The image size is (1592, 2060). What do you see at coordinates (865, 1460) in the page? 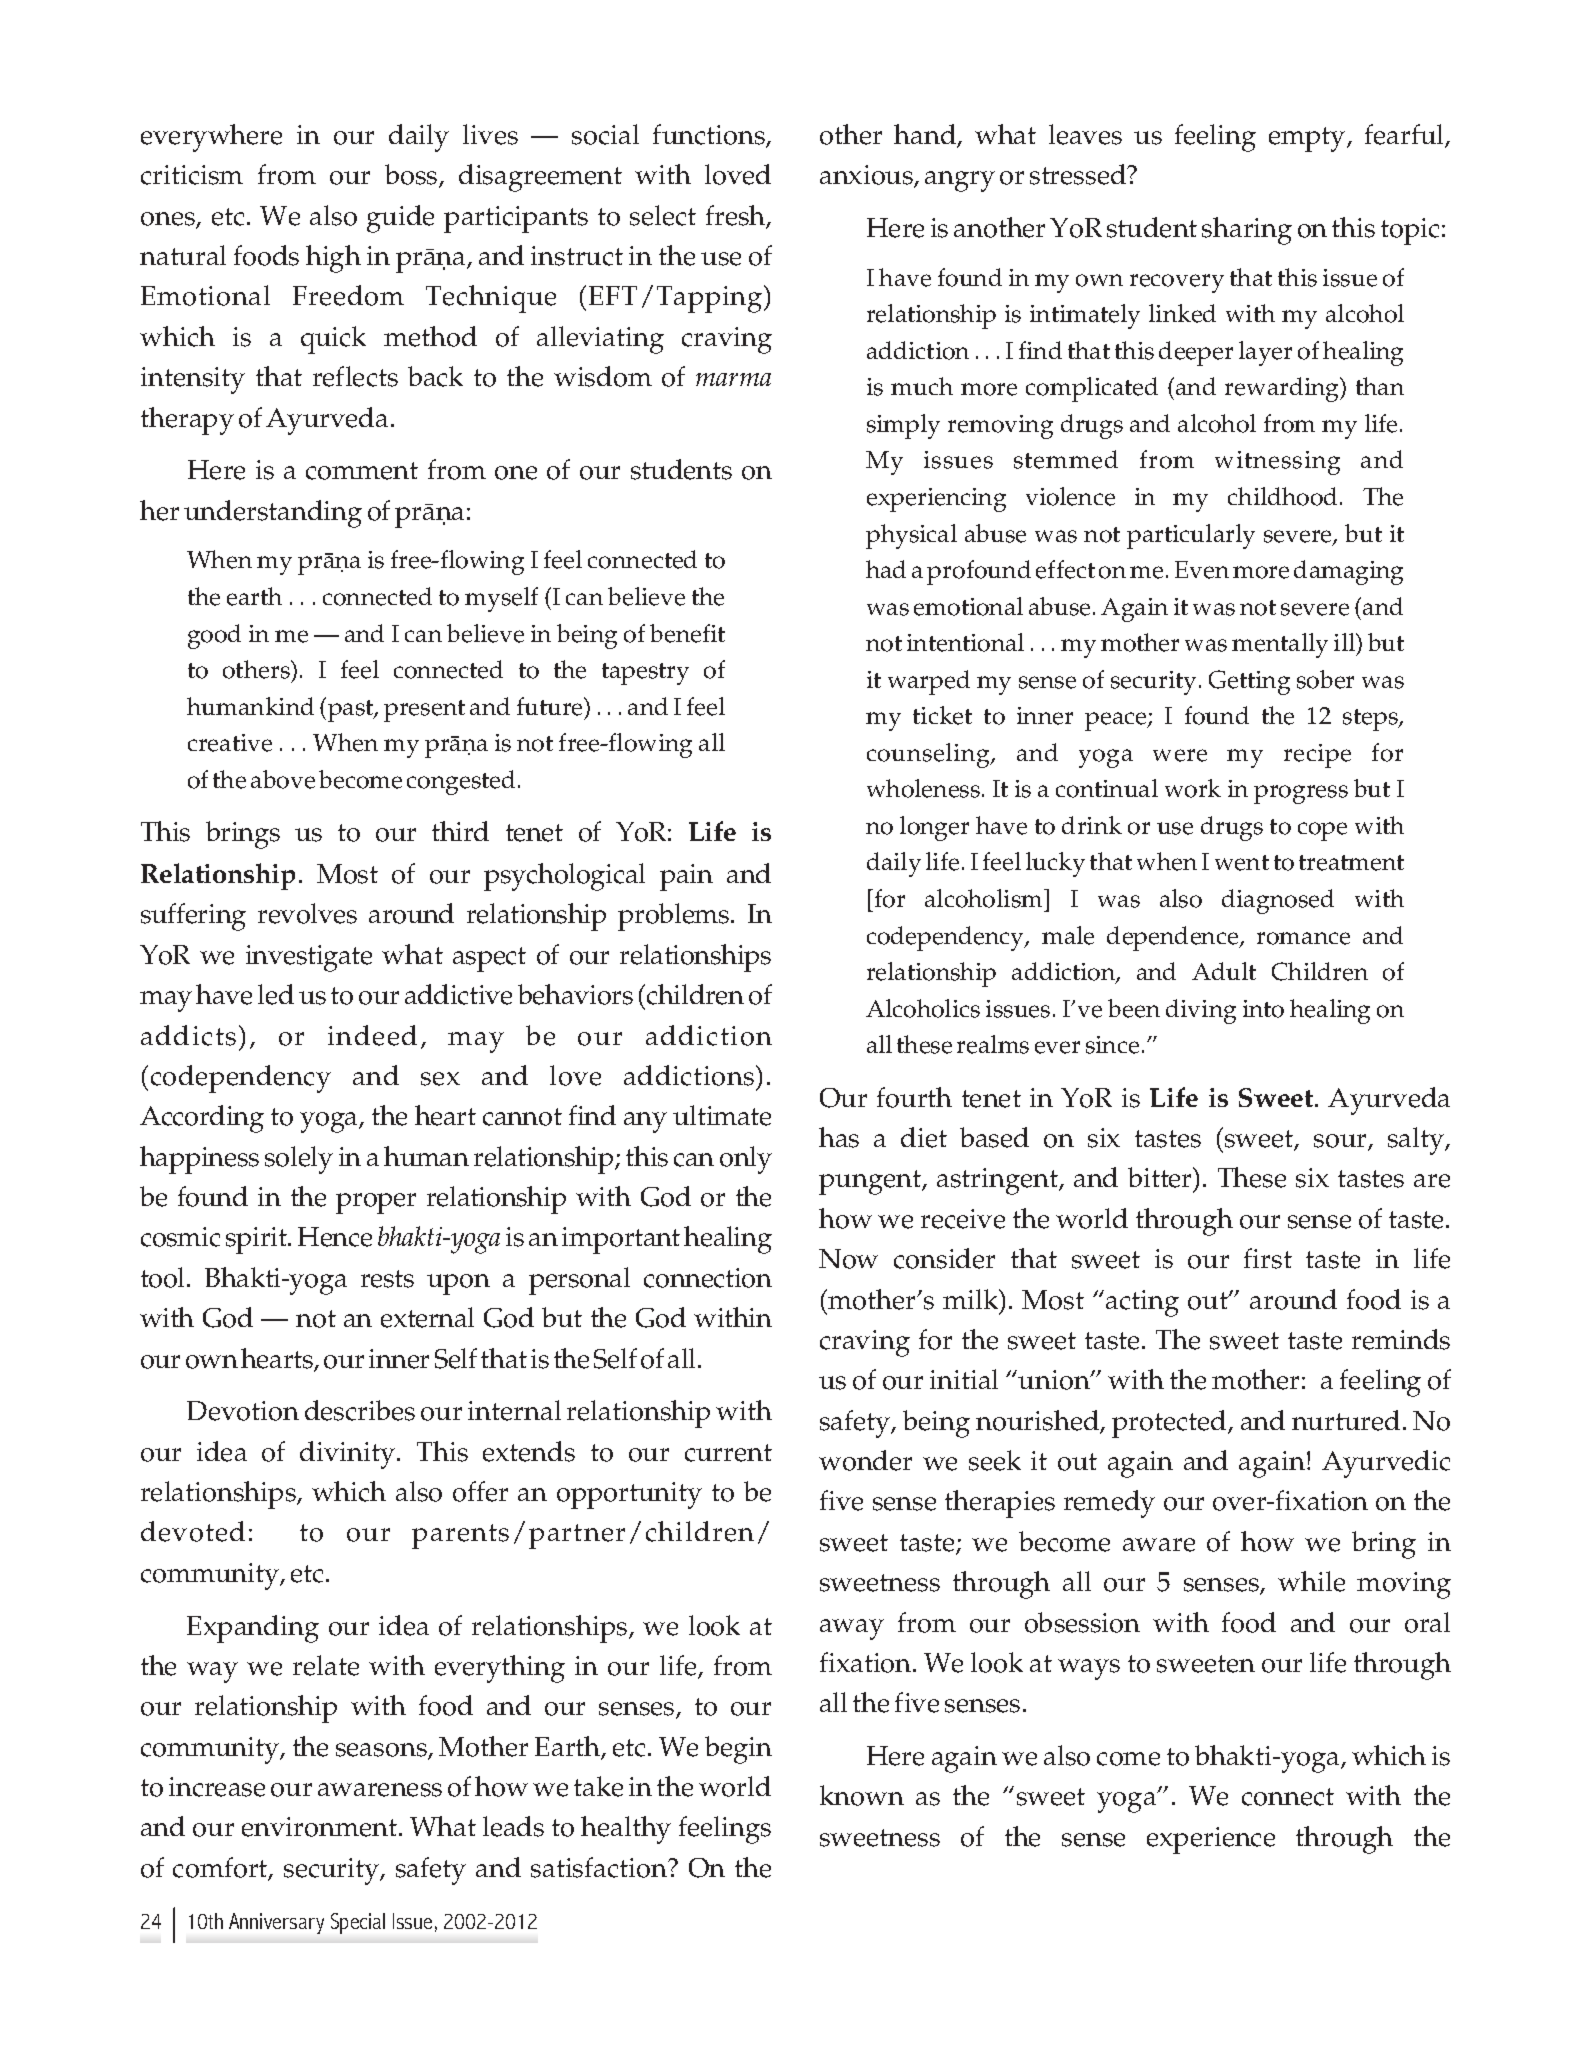
I see `wonder` at bounding box center [865, 1460].
